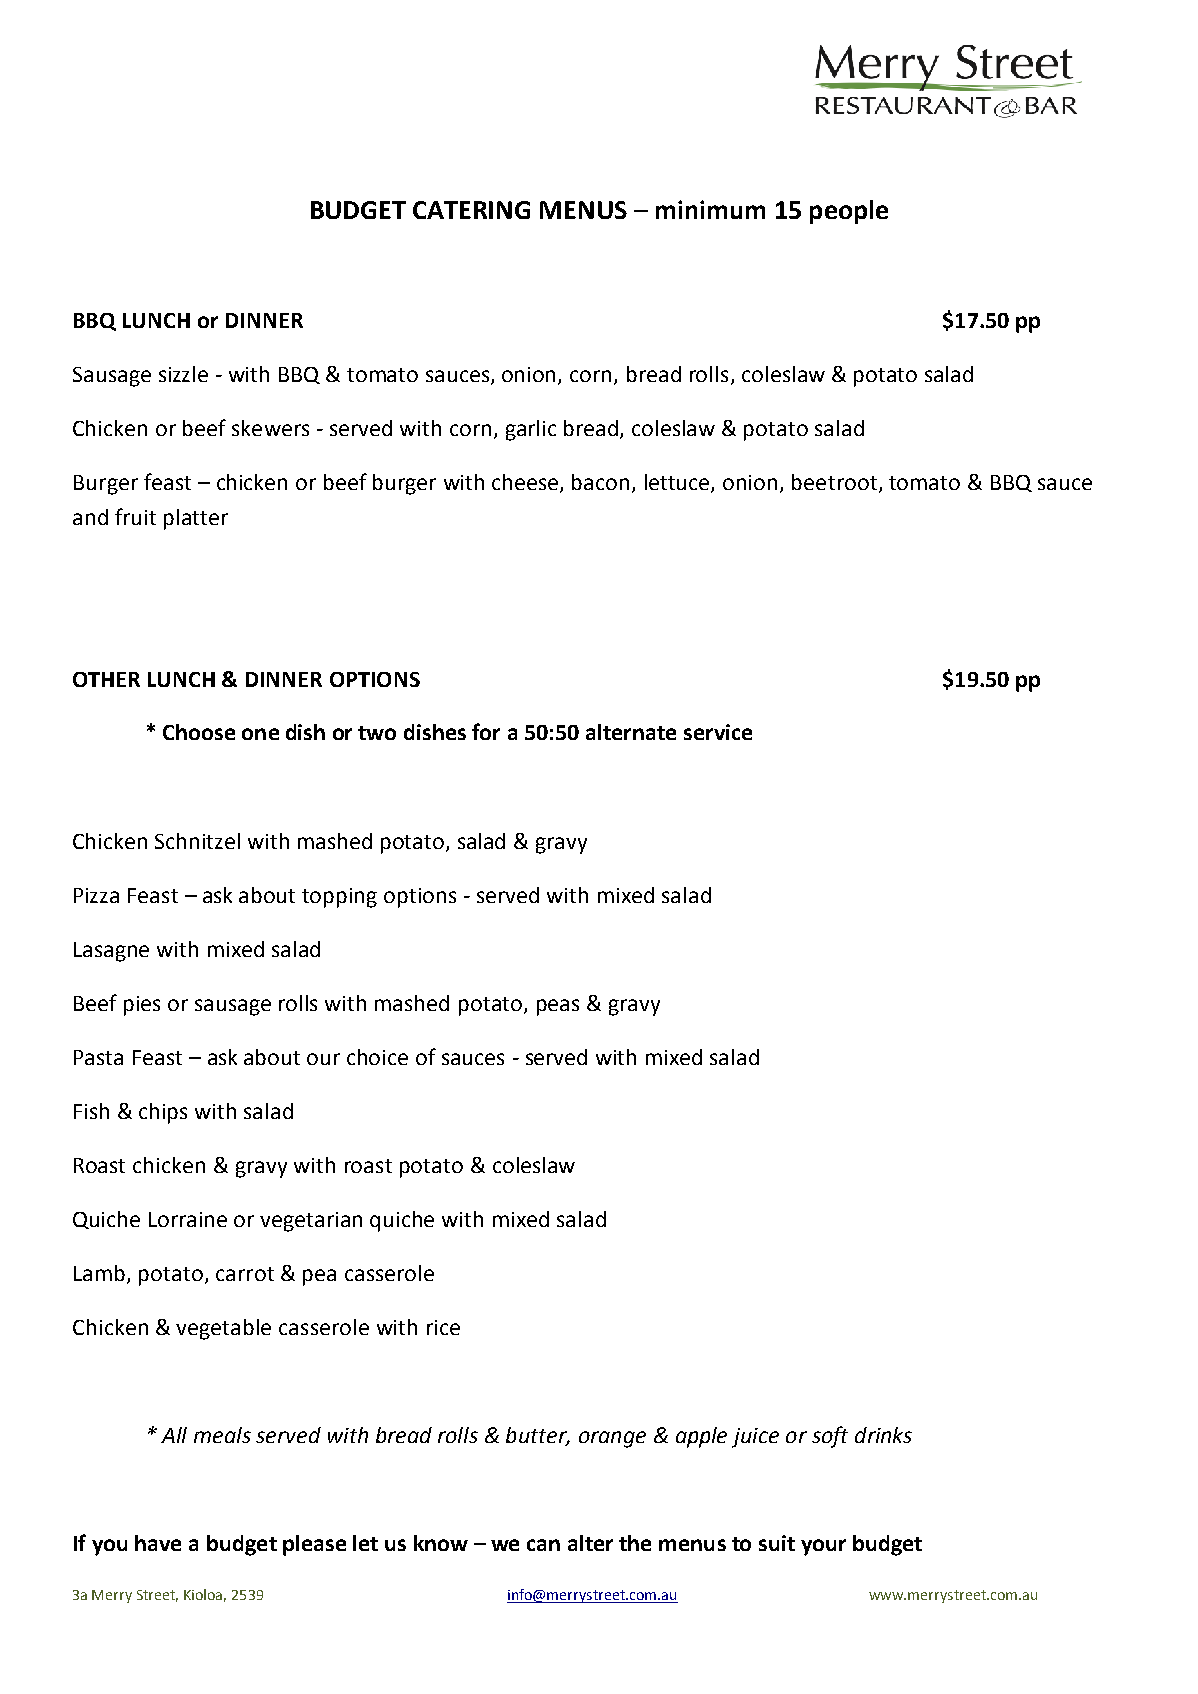 The height and width of the screenshot is (1694, 1198). Describe the element at coordinates (471, 210) in the screenshot. I see `CATERING` at that location.
